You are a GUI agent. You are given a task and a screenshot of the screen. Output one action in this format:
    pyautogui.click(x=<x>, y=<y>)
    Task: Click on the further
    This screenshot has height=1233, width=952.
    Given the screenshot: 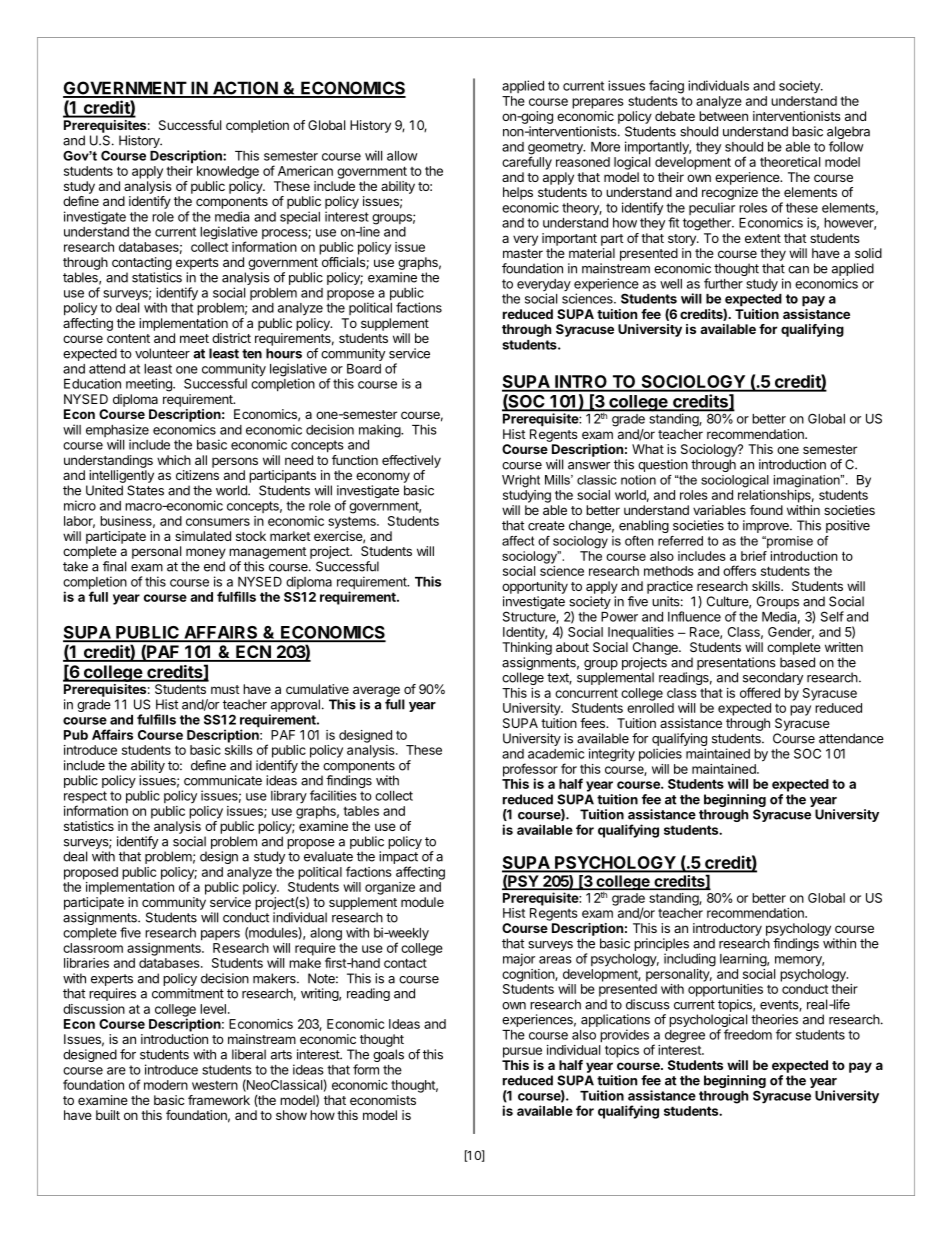 What is the action you would take?
    pyautogui.click(x=723, y=283)
